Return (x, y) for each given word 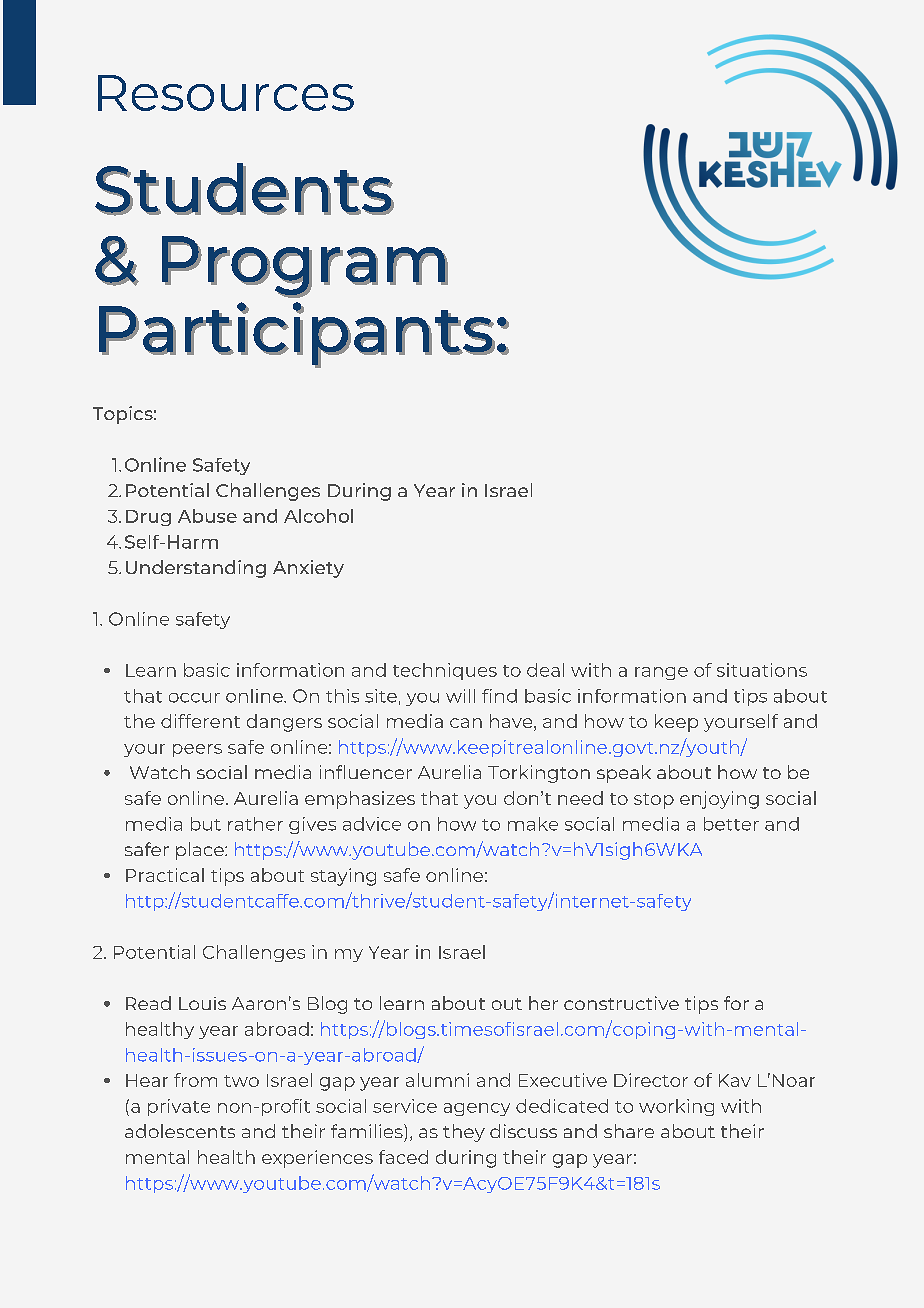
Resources (226, 93)
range (661, 673)
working (676, 1107)
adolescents (180, 1131)
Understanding (196, 569)
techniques (445, 671)
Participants (297, 334)
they (464, 1133)
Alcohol (318, 516)
